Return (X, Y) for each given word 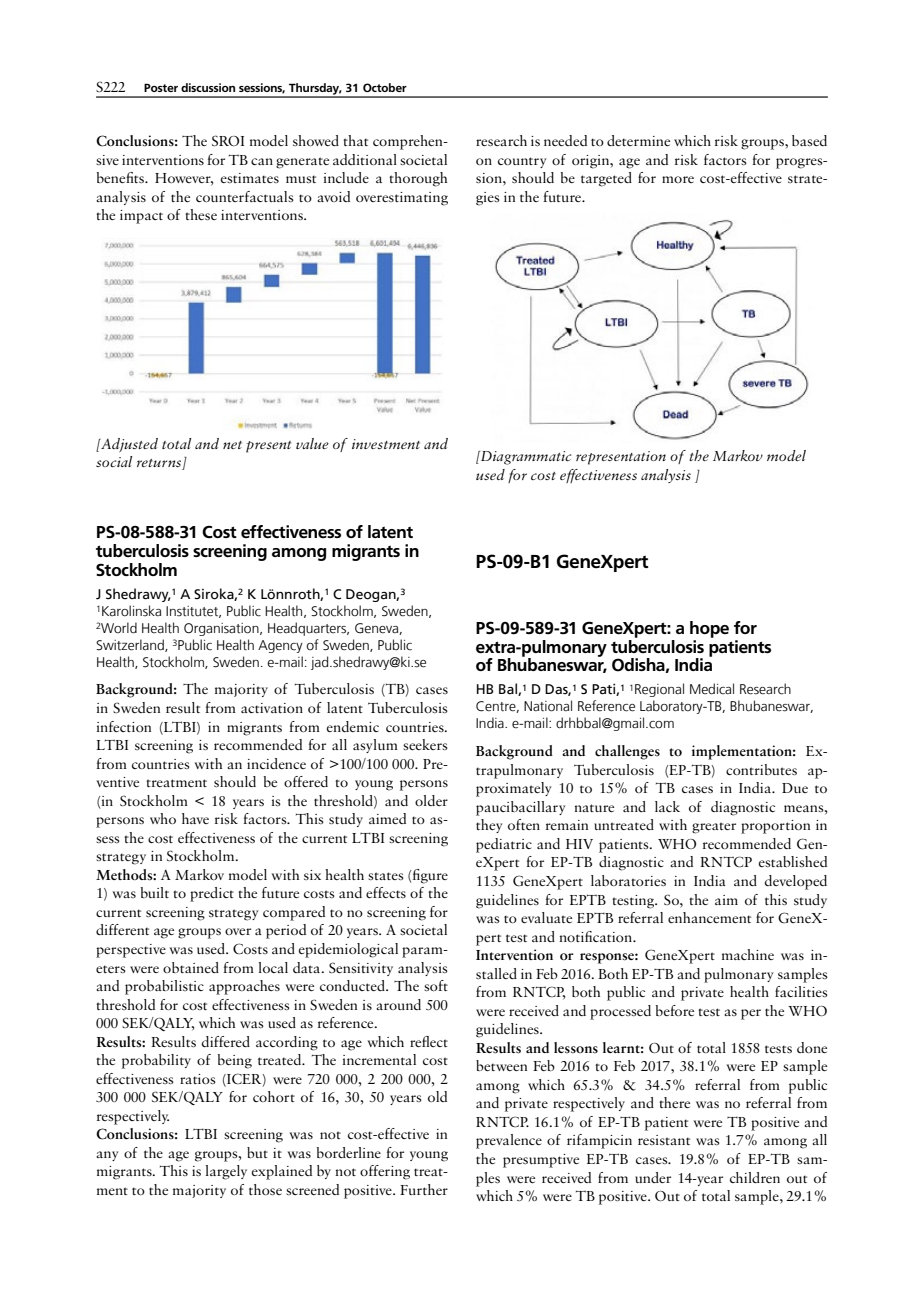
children (755, 1177)
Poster (161, 87)
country (522, 162)
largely (226, 1172)
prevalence (509, 1141)
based (809, 140)
